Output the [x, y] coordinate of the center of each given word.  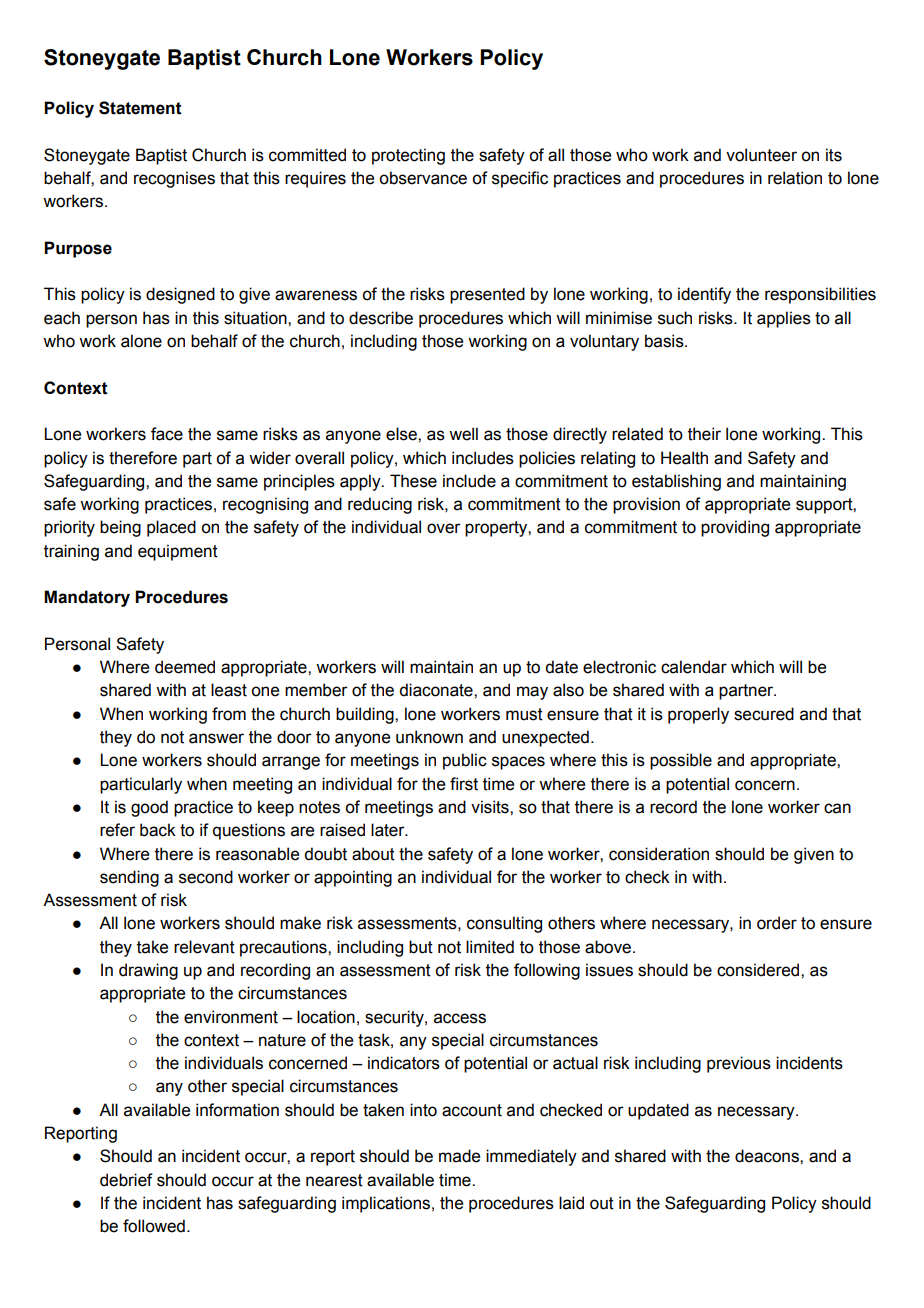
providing [735, 528]
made [459, 1156]
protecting [408, 156]
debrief [126, 1180]
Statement [140, 108]
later [389, 830]
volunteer [761, 155]
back [158, 830]
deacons [768, 1156]
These [413, 481]
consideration [659, 854]
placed [171, 528]
